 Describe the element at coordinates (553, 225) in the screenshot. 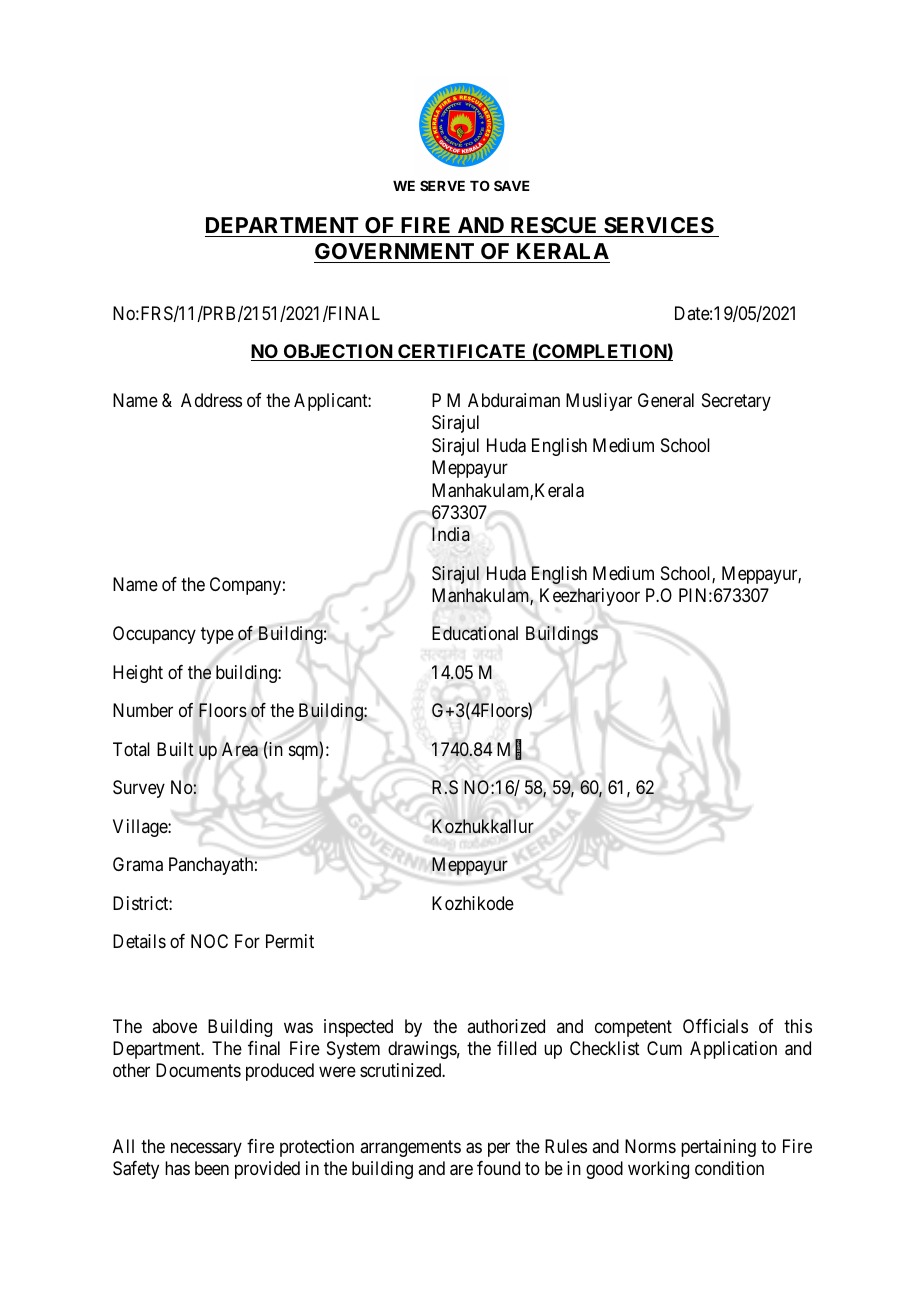

I see `RESCUE` at that location.
